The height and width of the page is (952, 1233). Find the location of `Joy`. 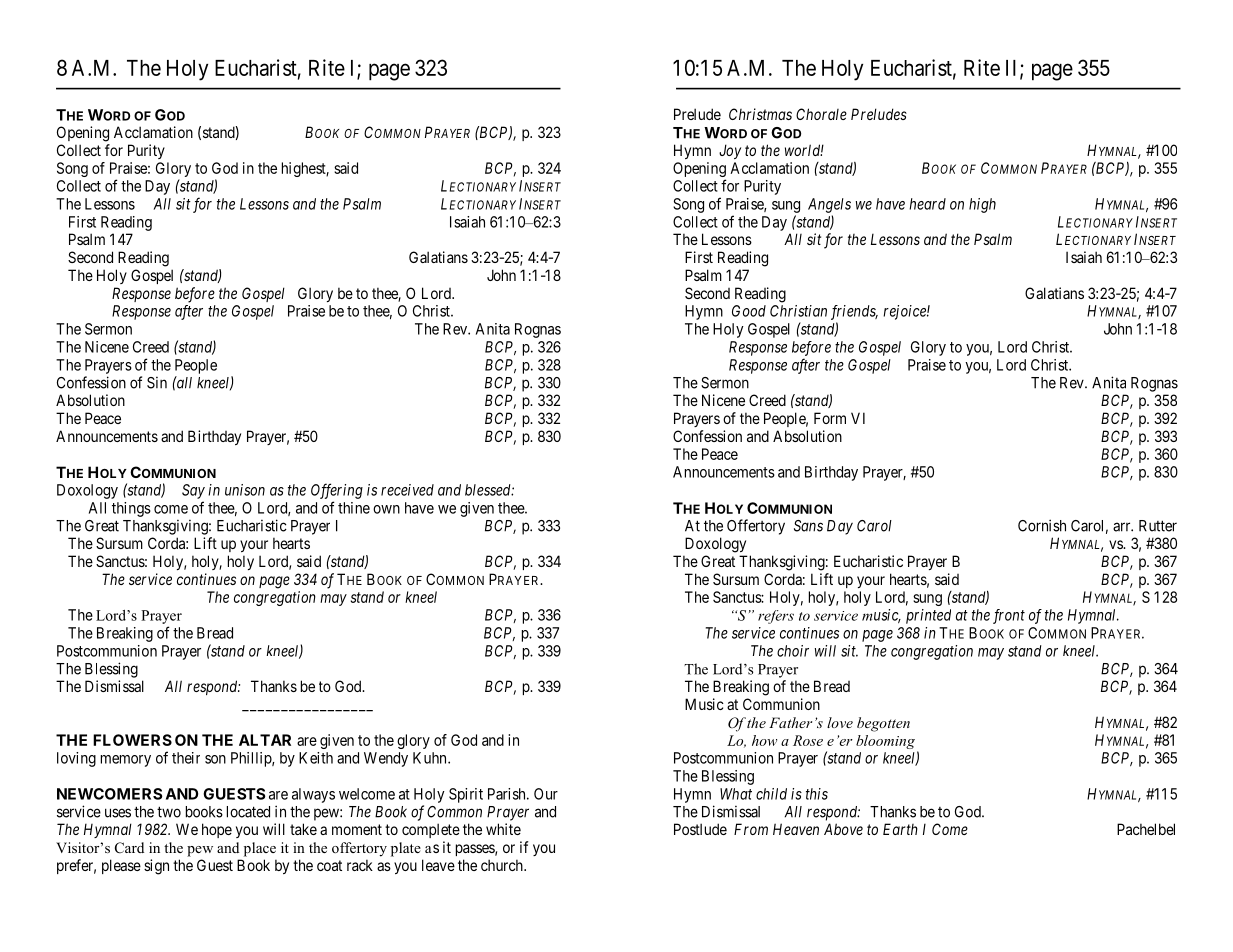

Joy is located at coordinates (730, 151).
